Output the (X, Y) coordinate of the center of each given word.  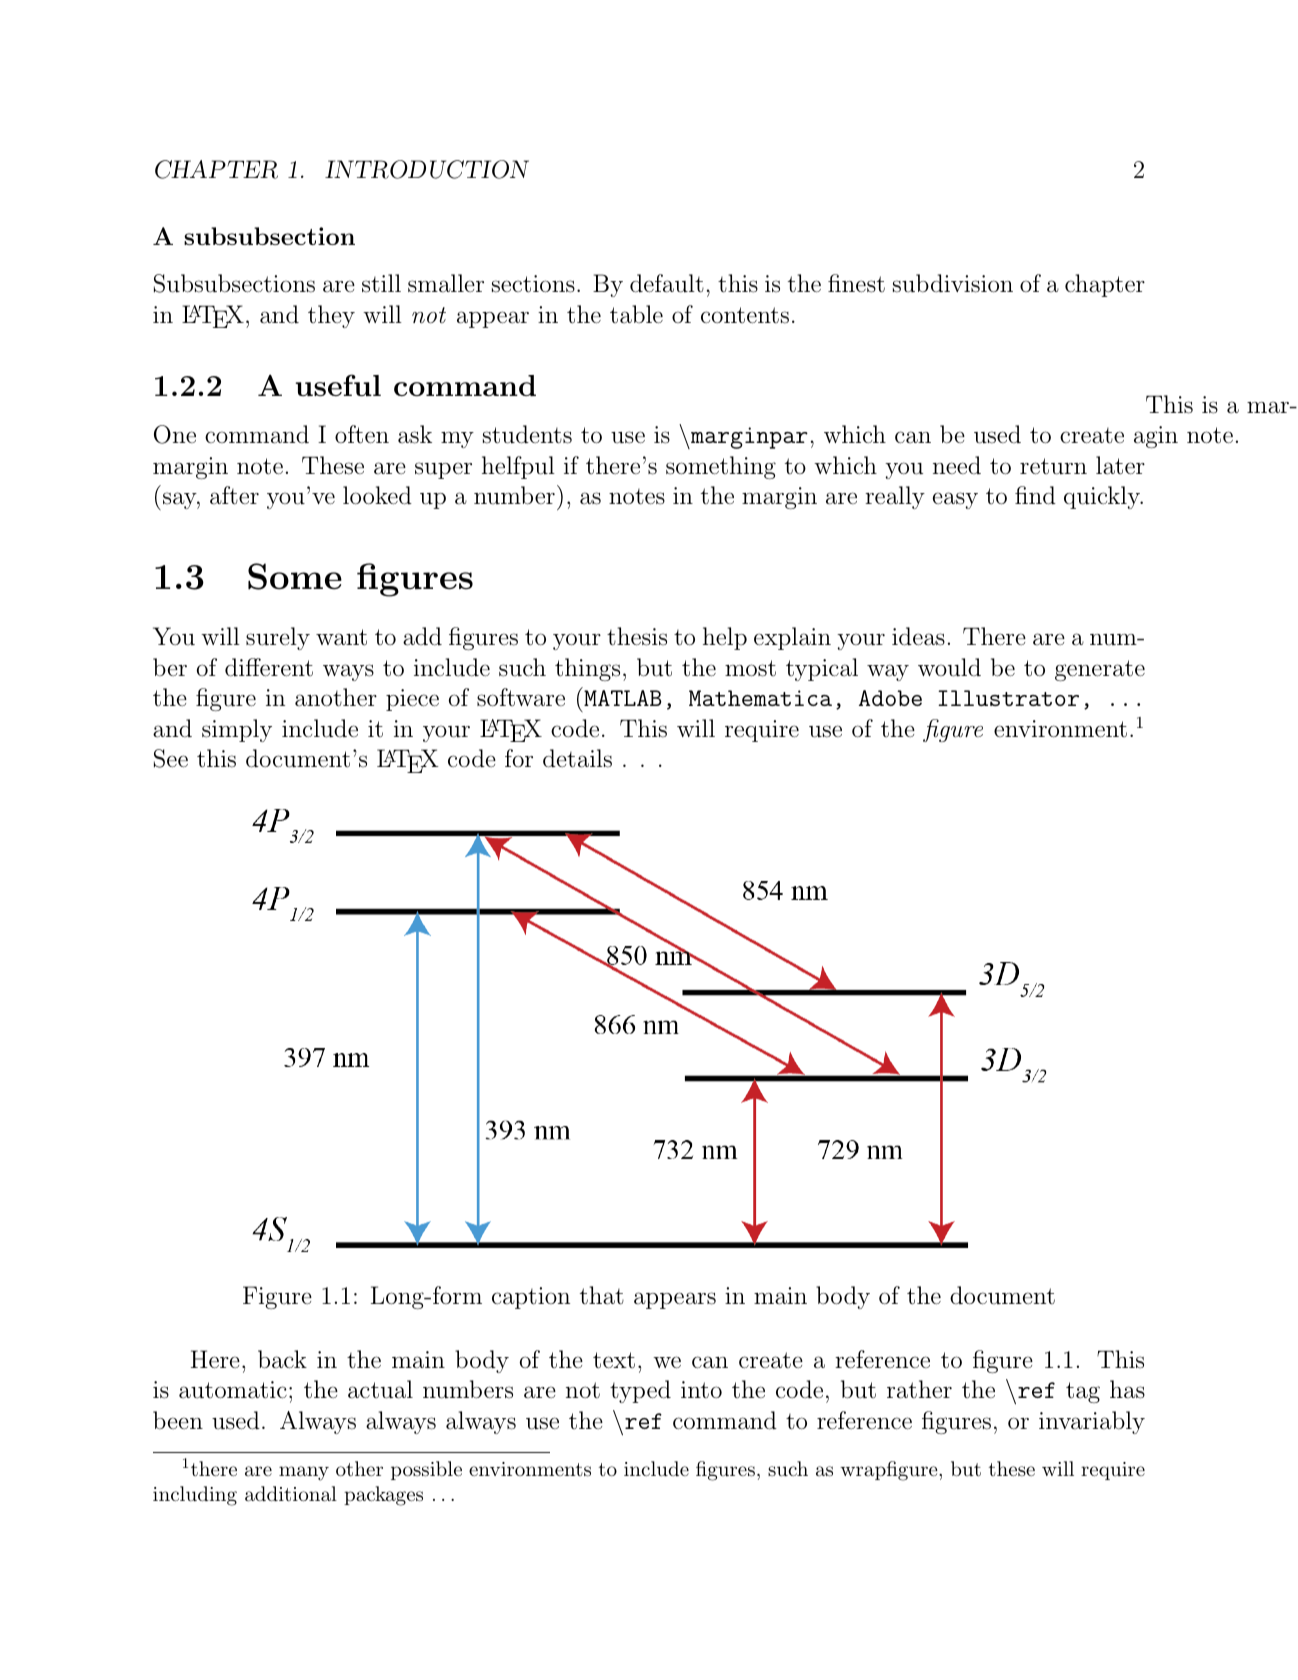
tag (1083, 1392)
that (602, 1295)
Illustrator (1008, 698)
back (282, 1359)
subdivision (953, 283)
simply (237, 730)
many (304, 1473)
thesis (637, 636)
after (234, 495)
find (1035, 495)
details (577, 758)
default (667, 283)
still (381, 283)
